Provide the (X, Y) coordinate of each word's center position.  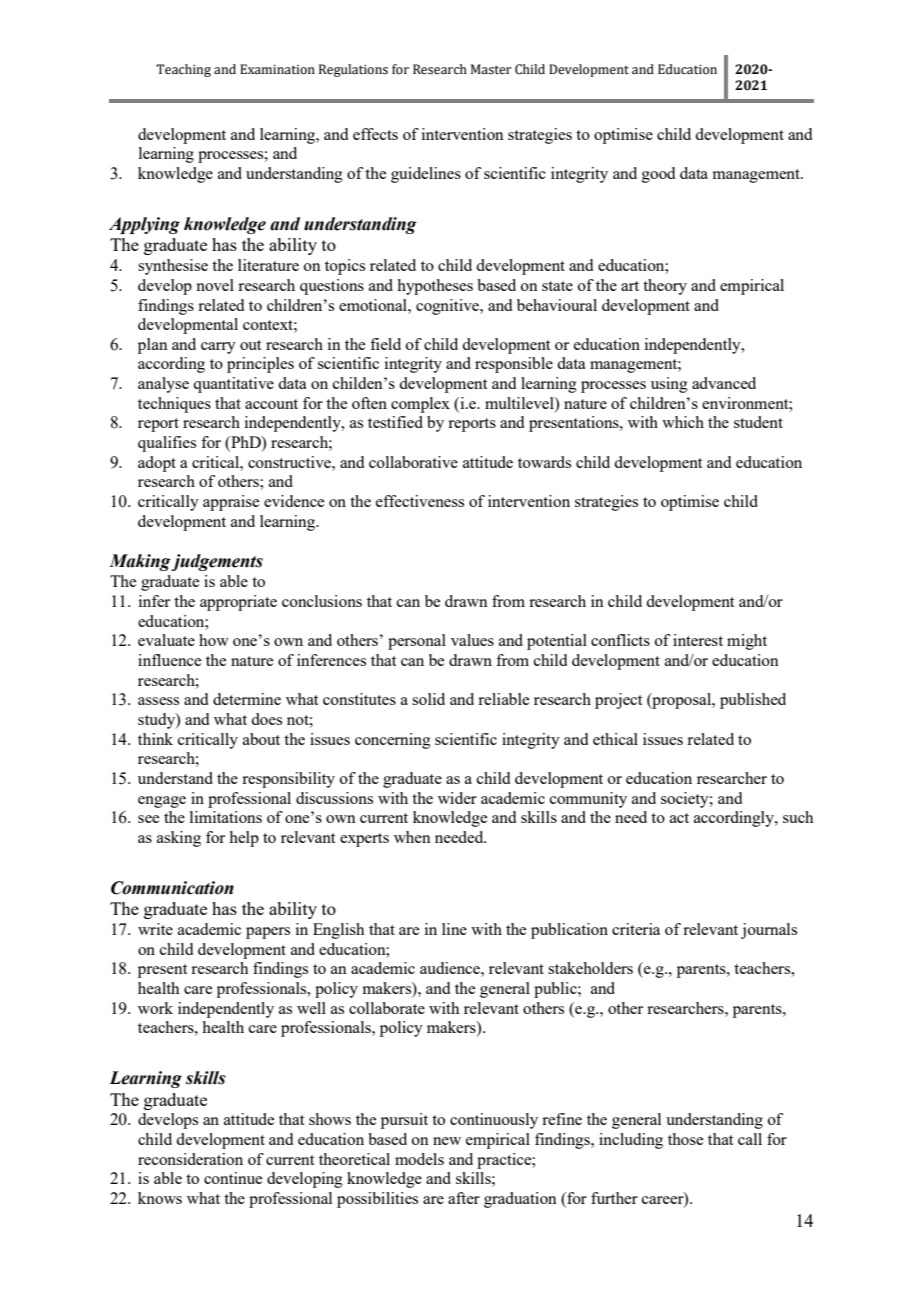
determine (247, 699)
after (464, 1198)
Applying (144, 225)
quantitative (233, 385)
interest (698, 640)
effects (375, 134)
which (683, 422)
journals (769, 931)
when (412, 837)
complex (420, 405)
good (658, 175)
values (472, 640)
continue (233, 1178)
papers (268, 933)
